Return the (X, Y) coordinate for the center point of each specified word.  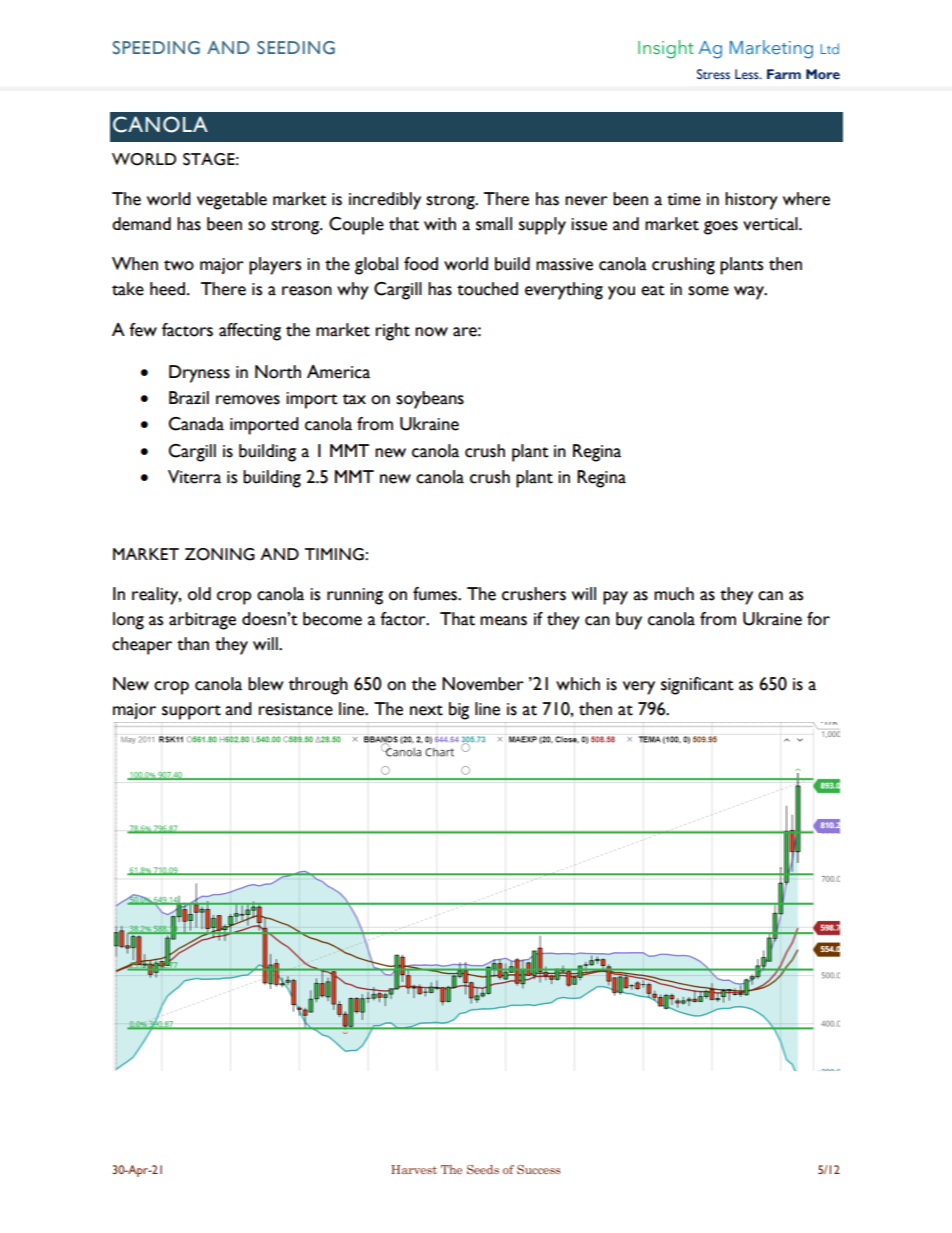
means (503, 621)
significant (697, 686)
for (818, 619)
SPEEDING (156, 48)
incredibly (385, 201)
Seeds (483, 1169)
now (431, 332)
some (708, 291)
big (459, 711)
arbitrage (202, 621)
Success (539, 1169)
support (191, 712)
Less (748, 74)
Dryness (199, 374)
